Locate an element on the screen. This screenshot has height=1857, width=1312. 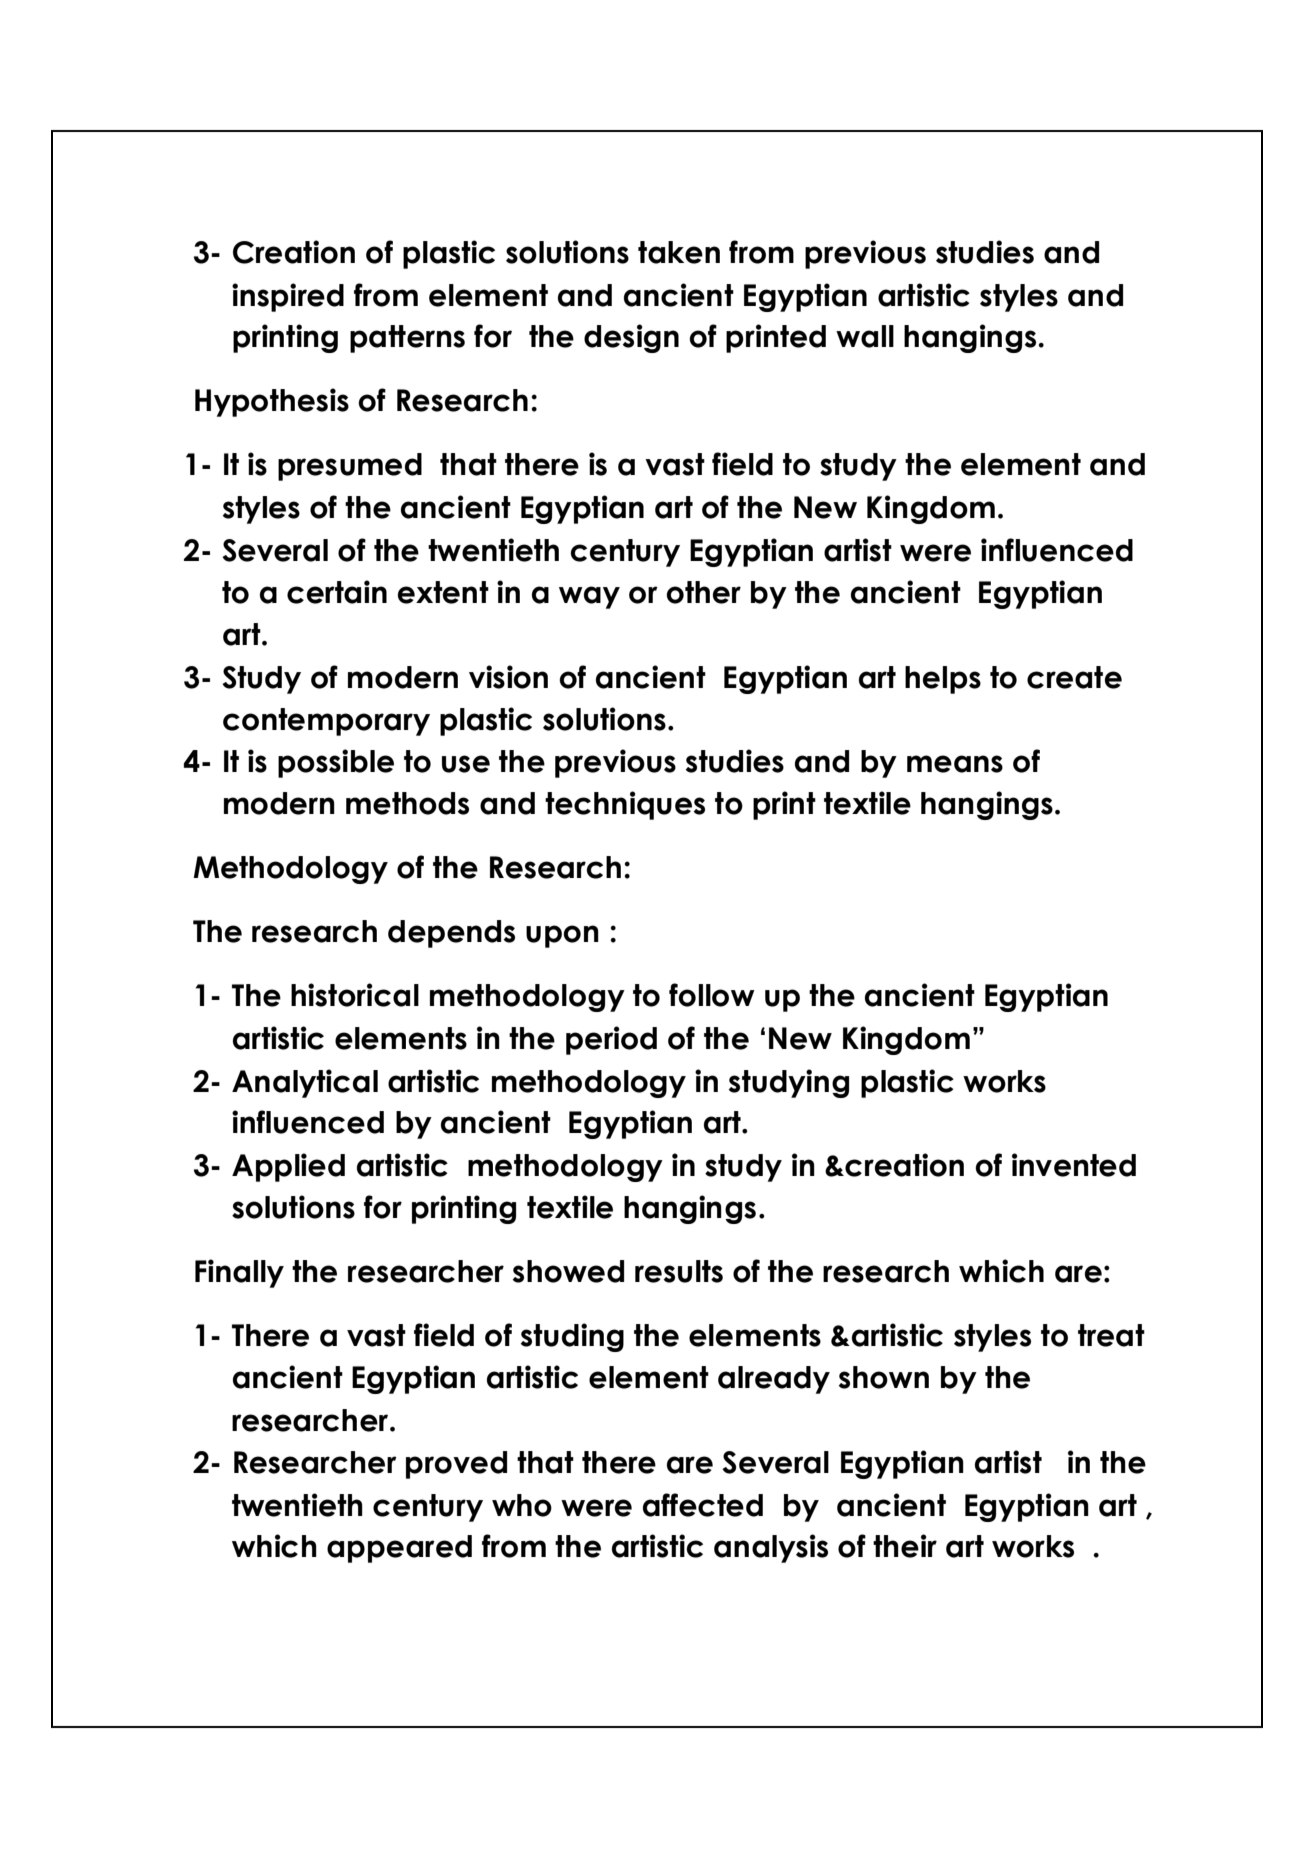
historical is located at coordinates (355, 995).
